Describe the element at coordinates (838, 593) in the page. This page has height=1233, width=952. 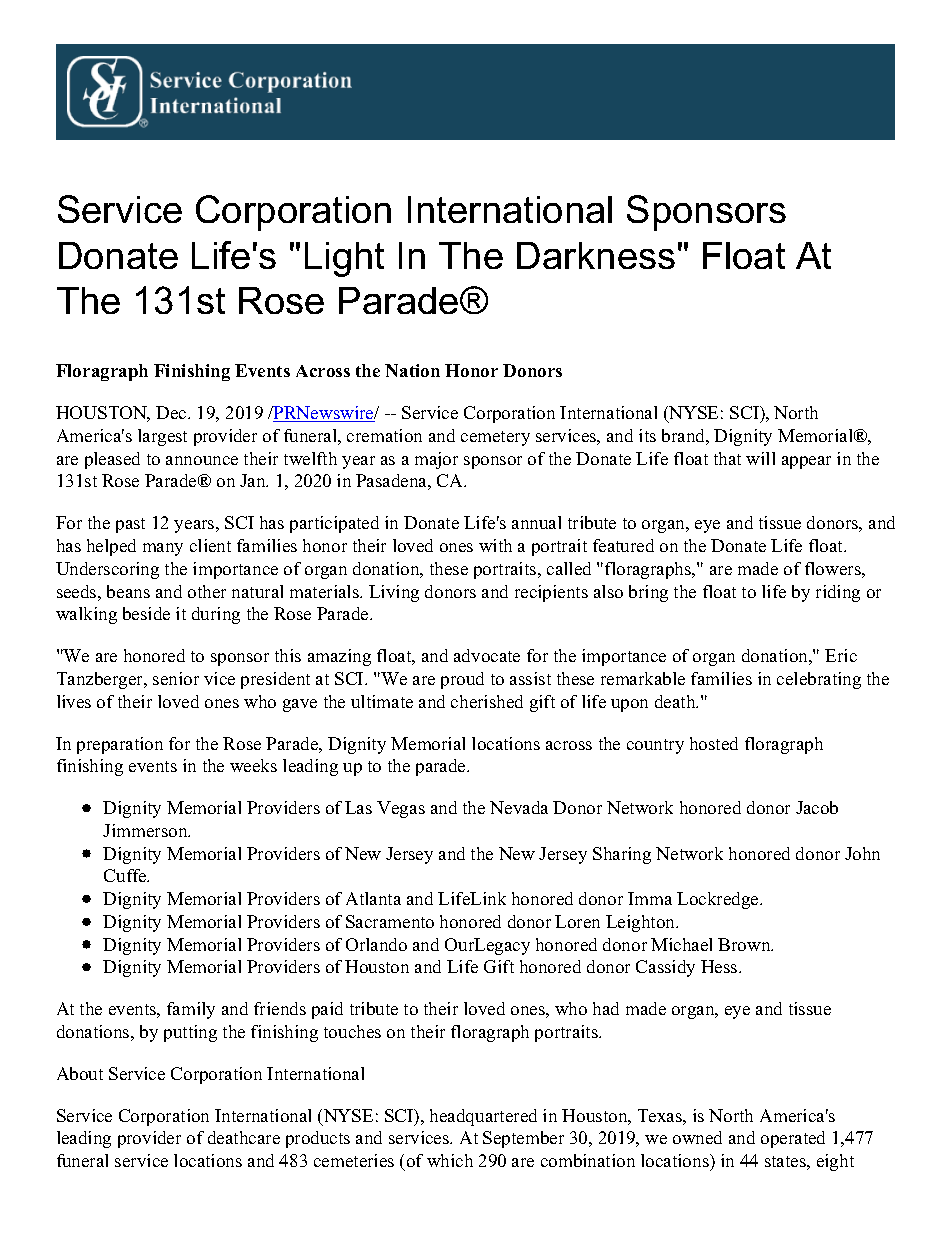
I see `riding` at that location.
